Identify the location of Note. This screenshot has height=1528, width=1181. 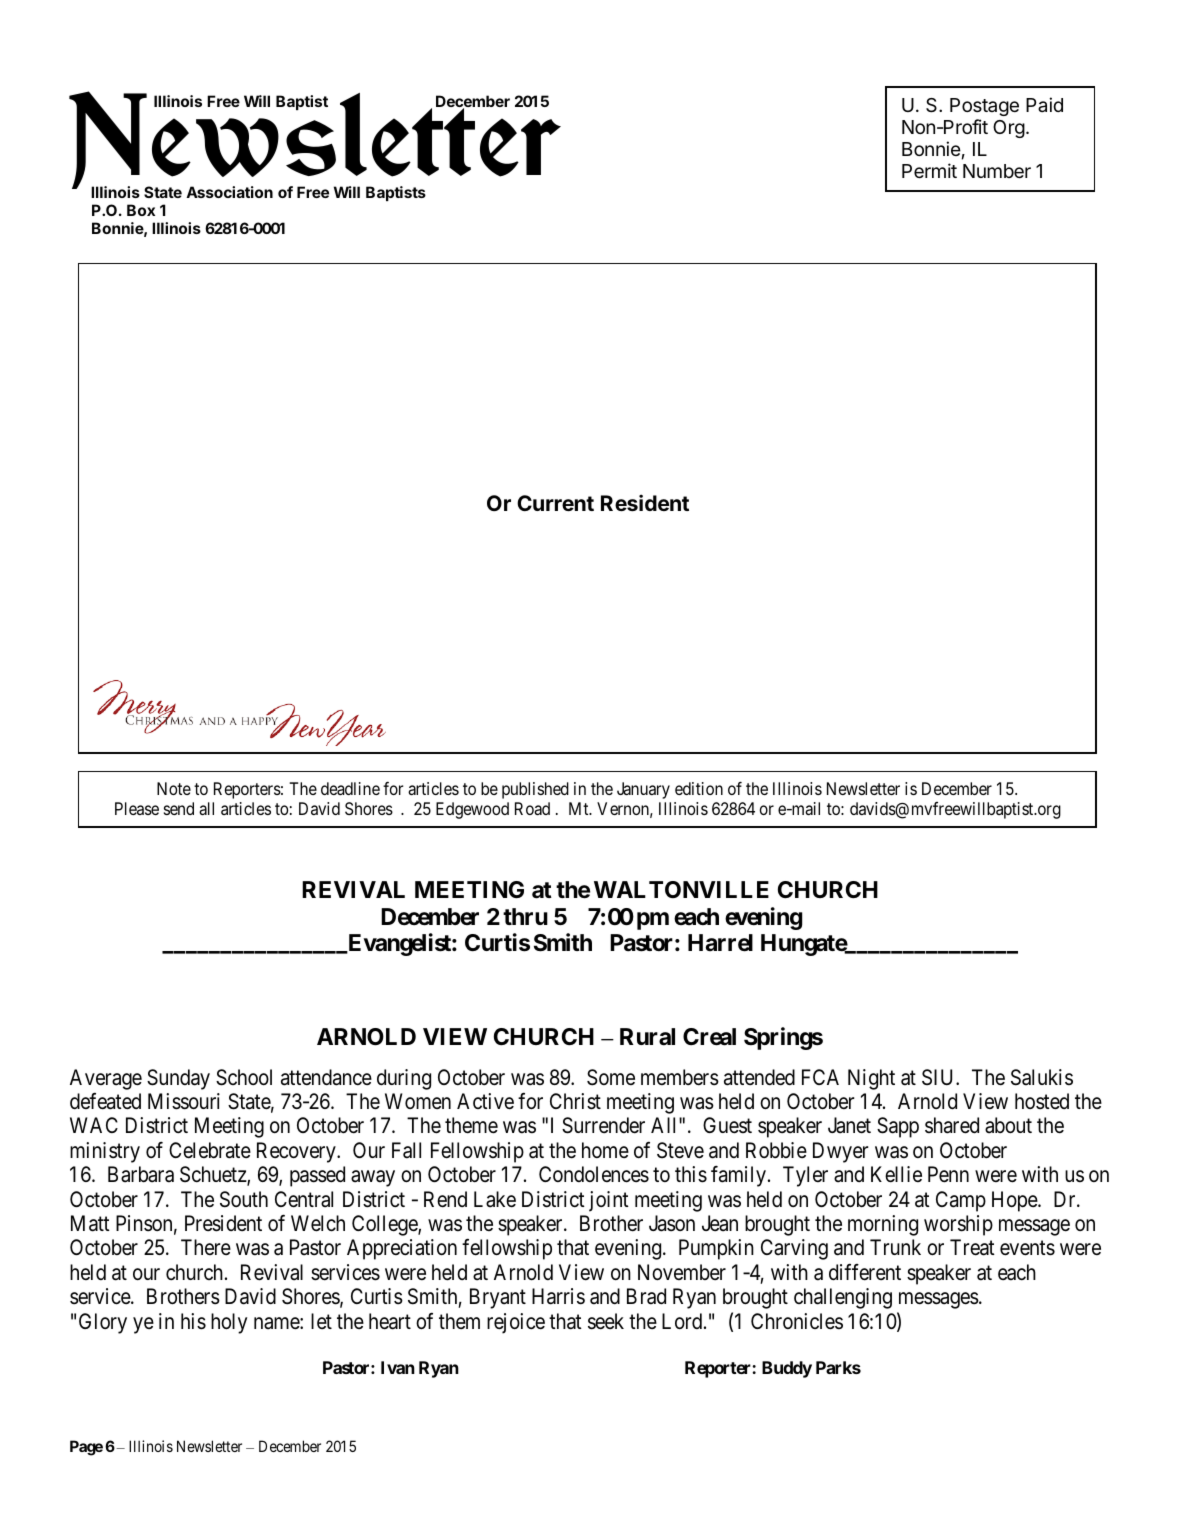
(174, 788).
